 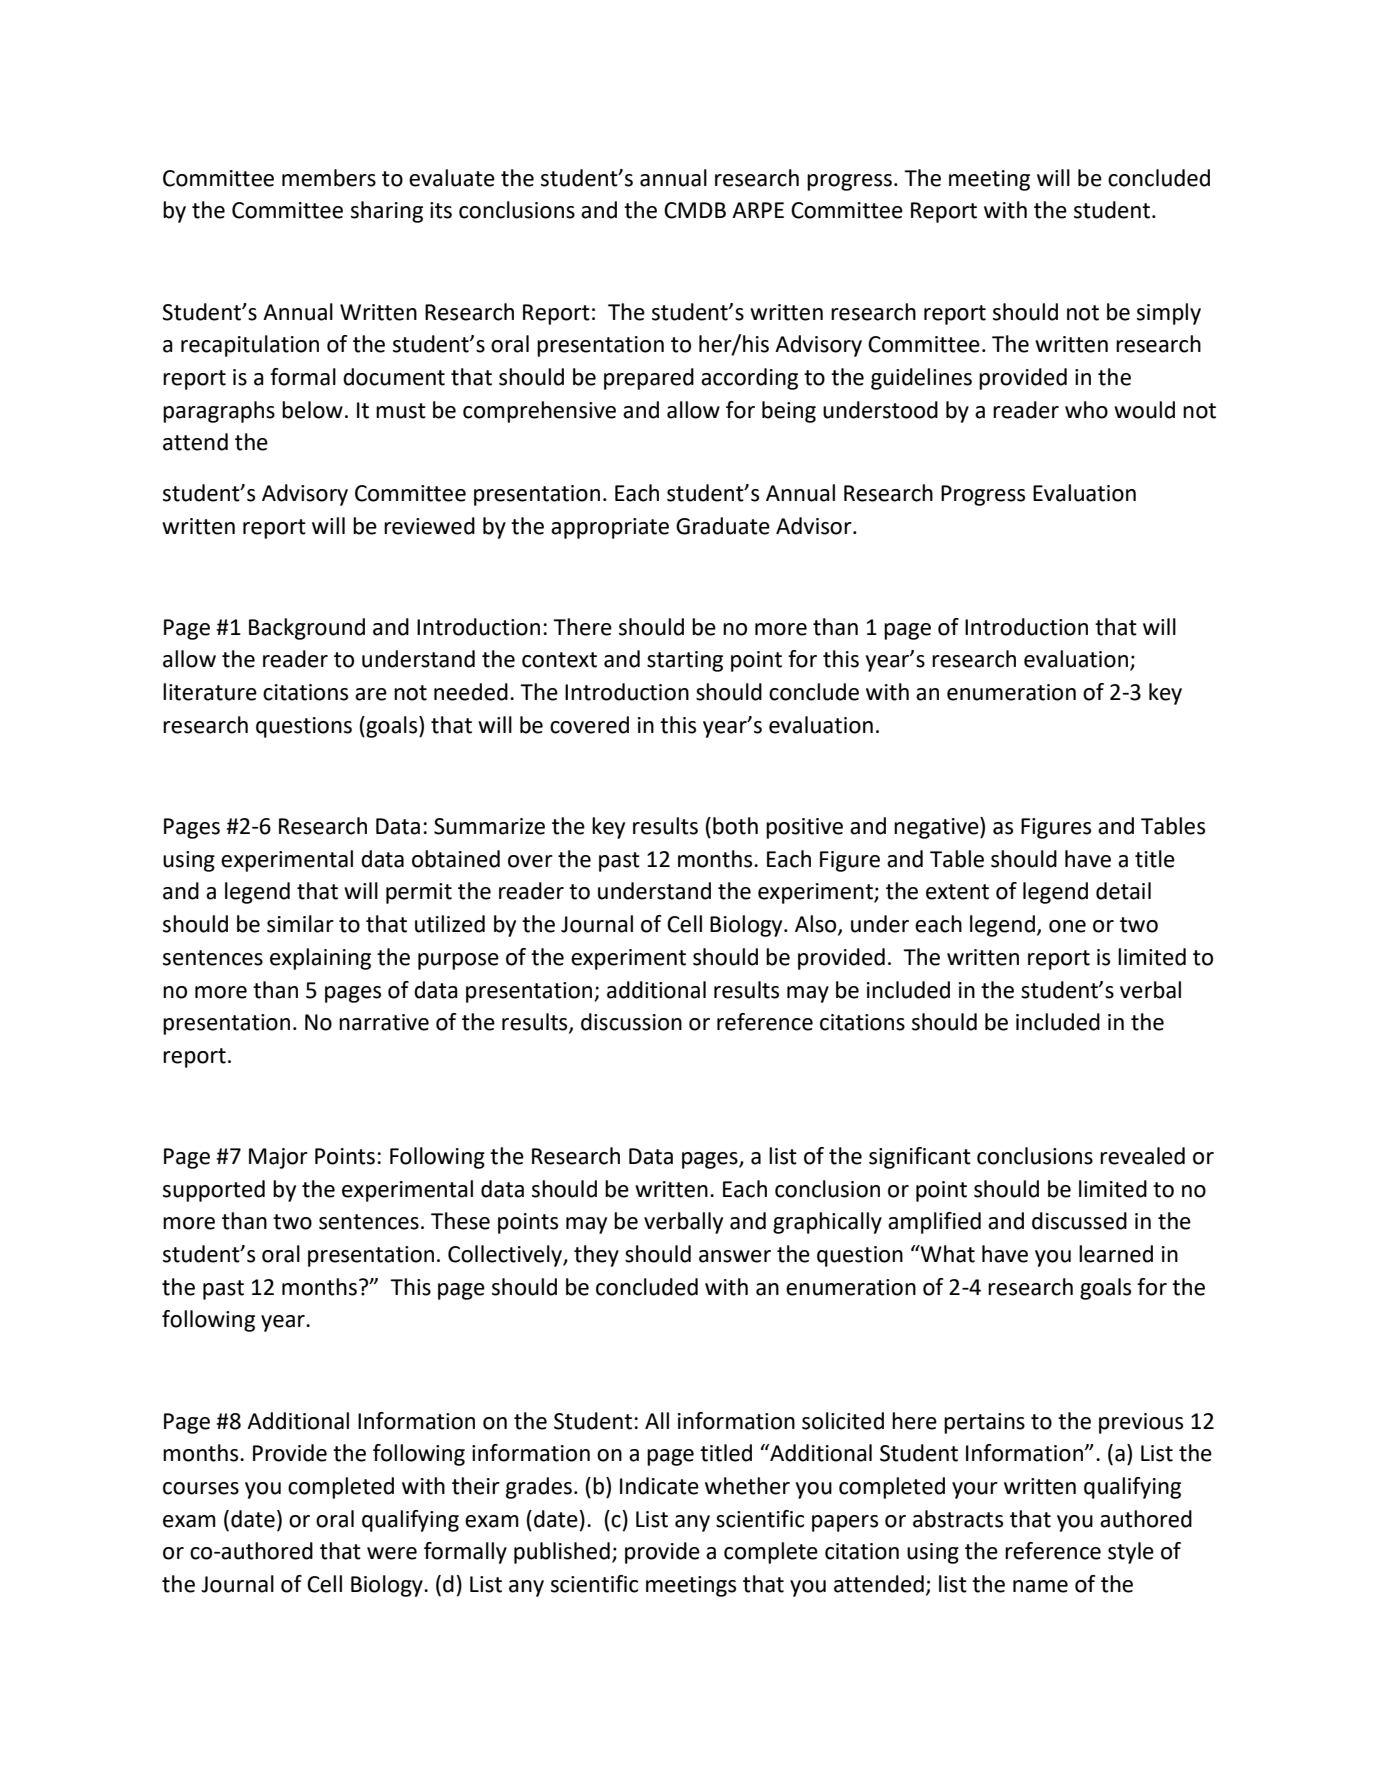 What do you see at coordinates (695, 210) in the page?
I see `CMDB` at bounding box center [695, 210].
